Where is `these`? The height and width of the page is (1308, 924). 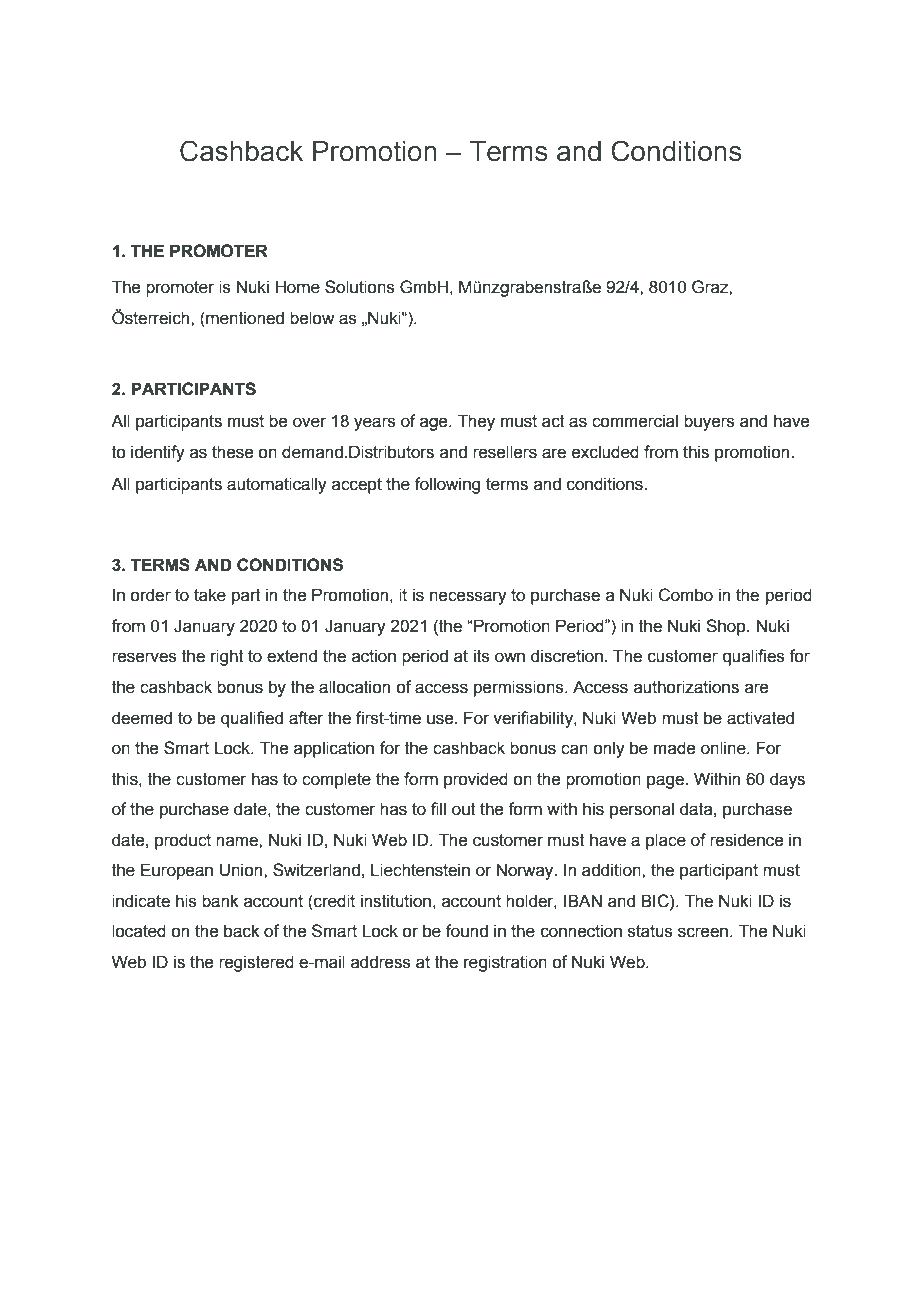 these is located at coordinates (232, 452).
